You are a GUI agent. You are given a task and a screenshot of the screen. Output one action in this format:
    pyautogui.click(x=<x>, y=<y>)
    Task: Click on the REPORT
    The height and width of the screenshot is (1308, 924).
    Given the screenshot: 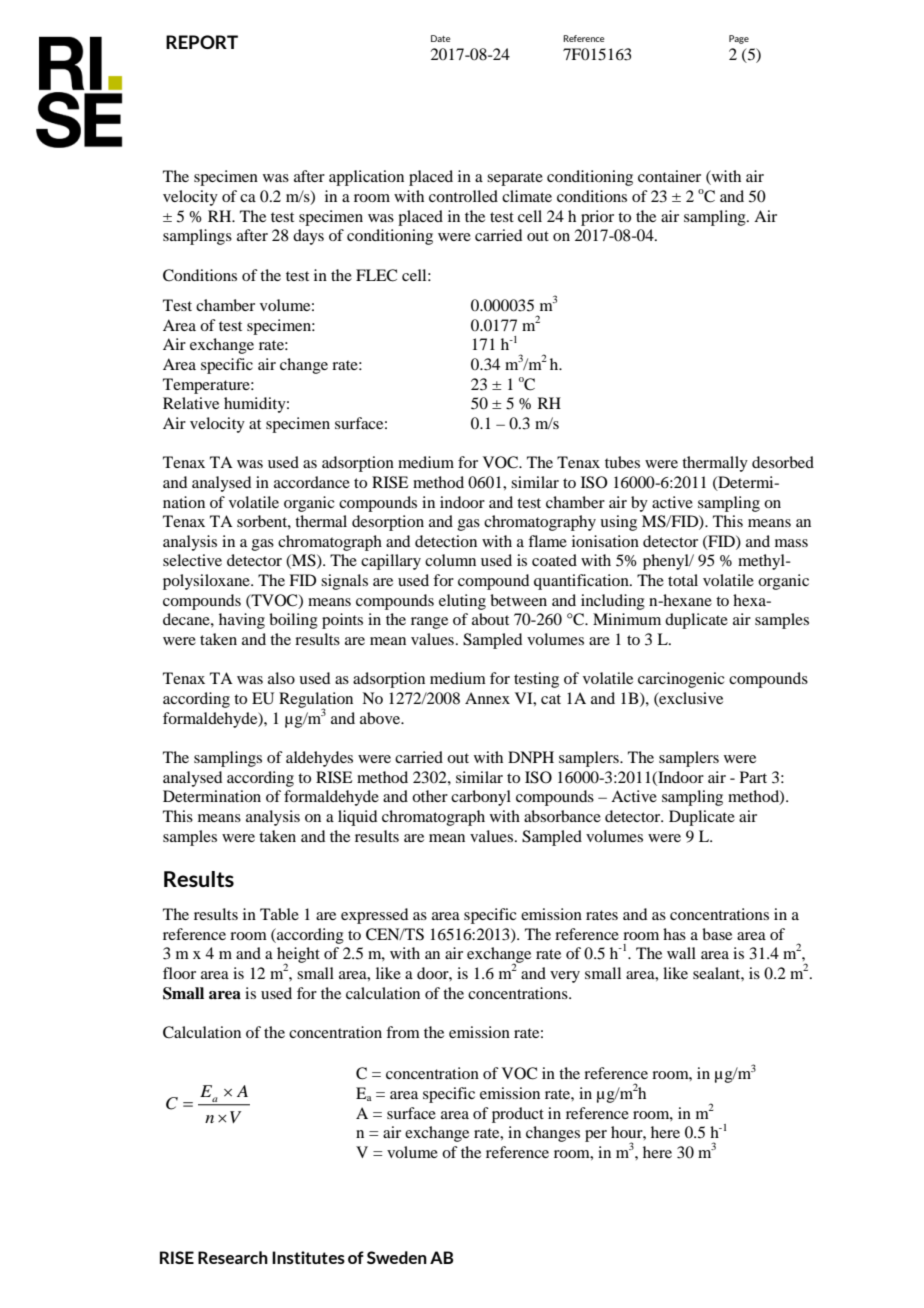 What is the action you would take?
    pyautogui.click(x=202, y=42)
